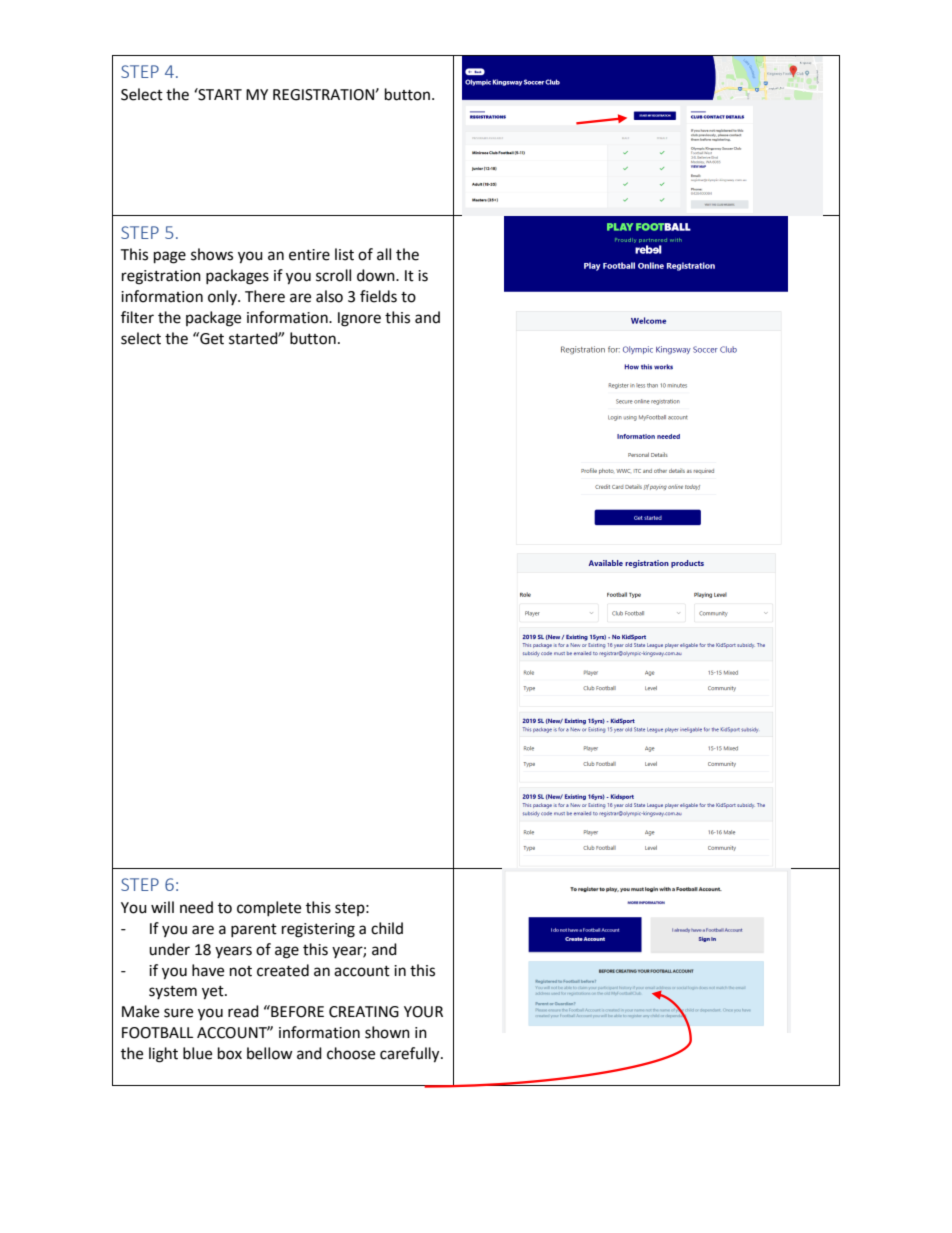 The width and height of the document is (952, 1233). I want to click on registering, so click(318, 930).
